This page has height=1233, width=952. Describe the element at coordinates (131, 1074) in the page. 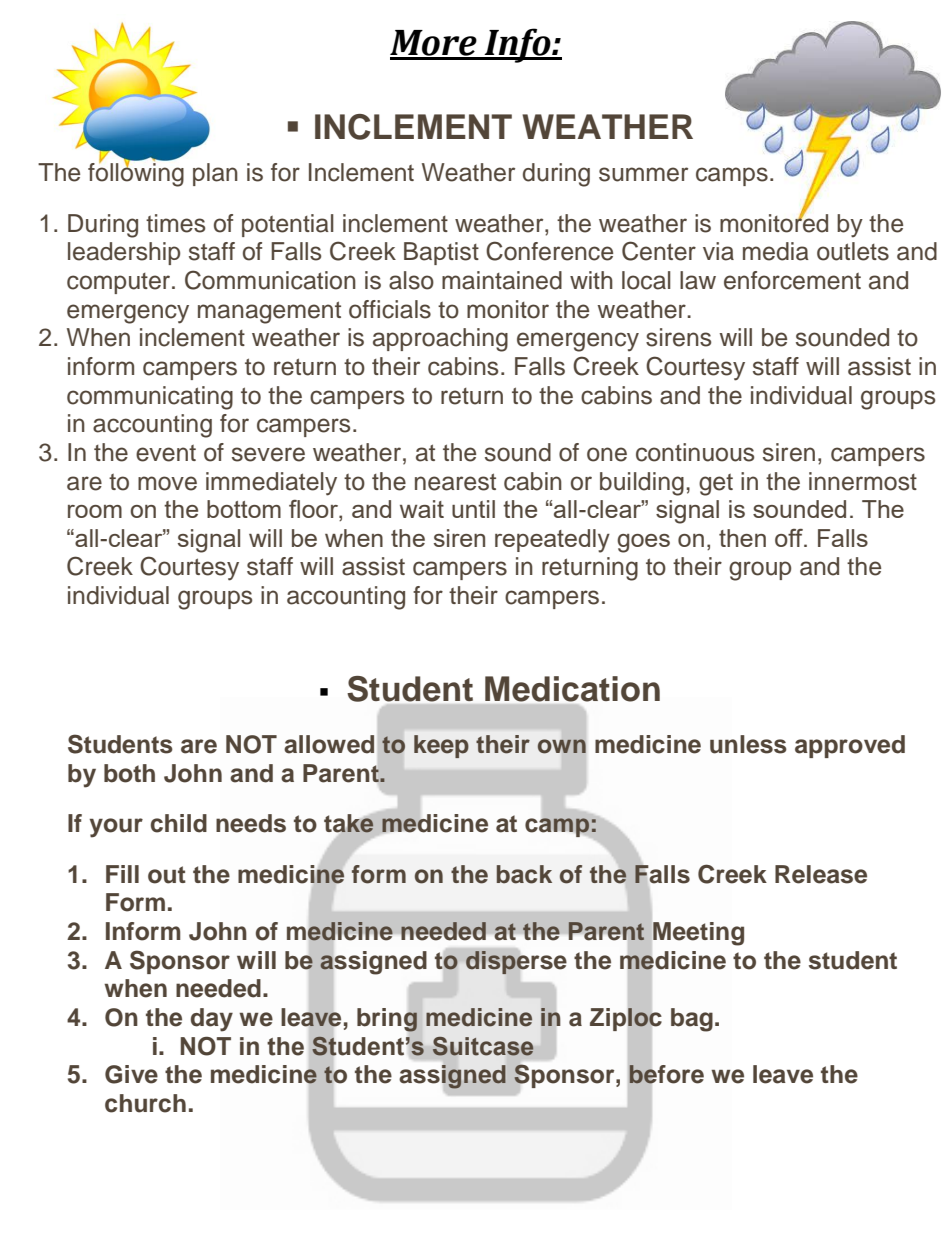

I see `Give` at that location.
